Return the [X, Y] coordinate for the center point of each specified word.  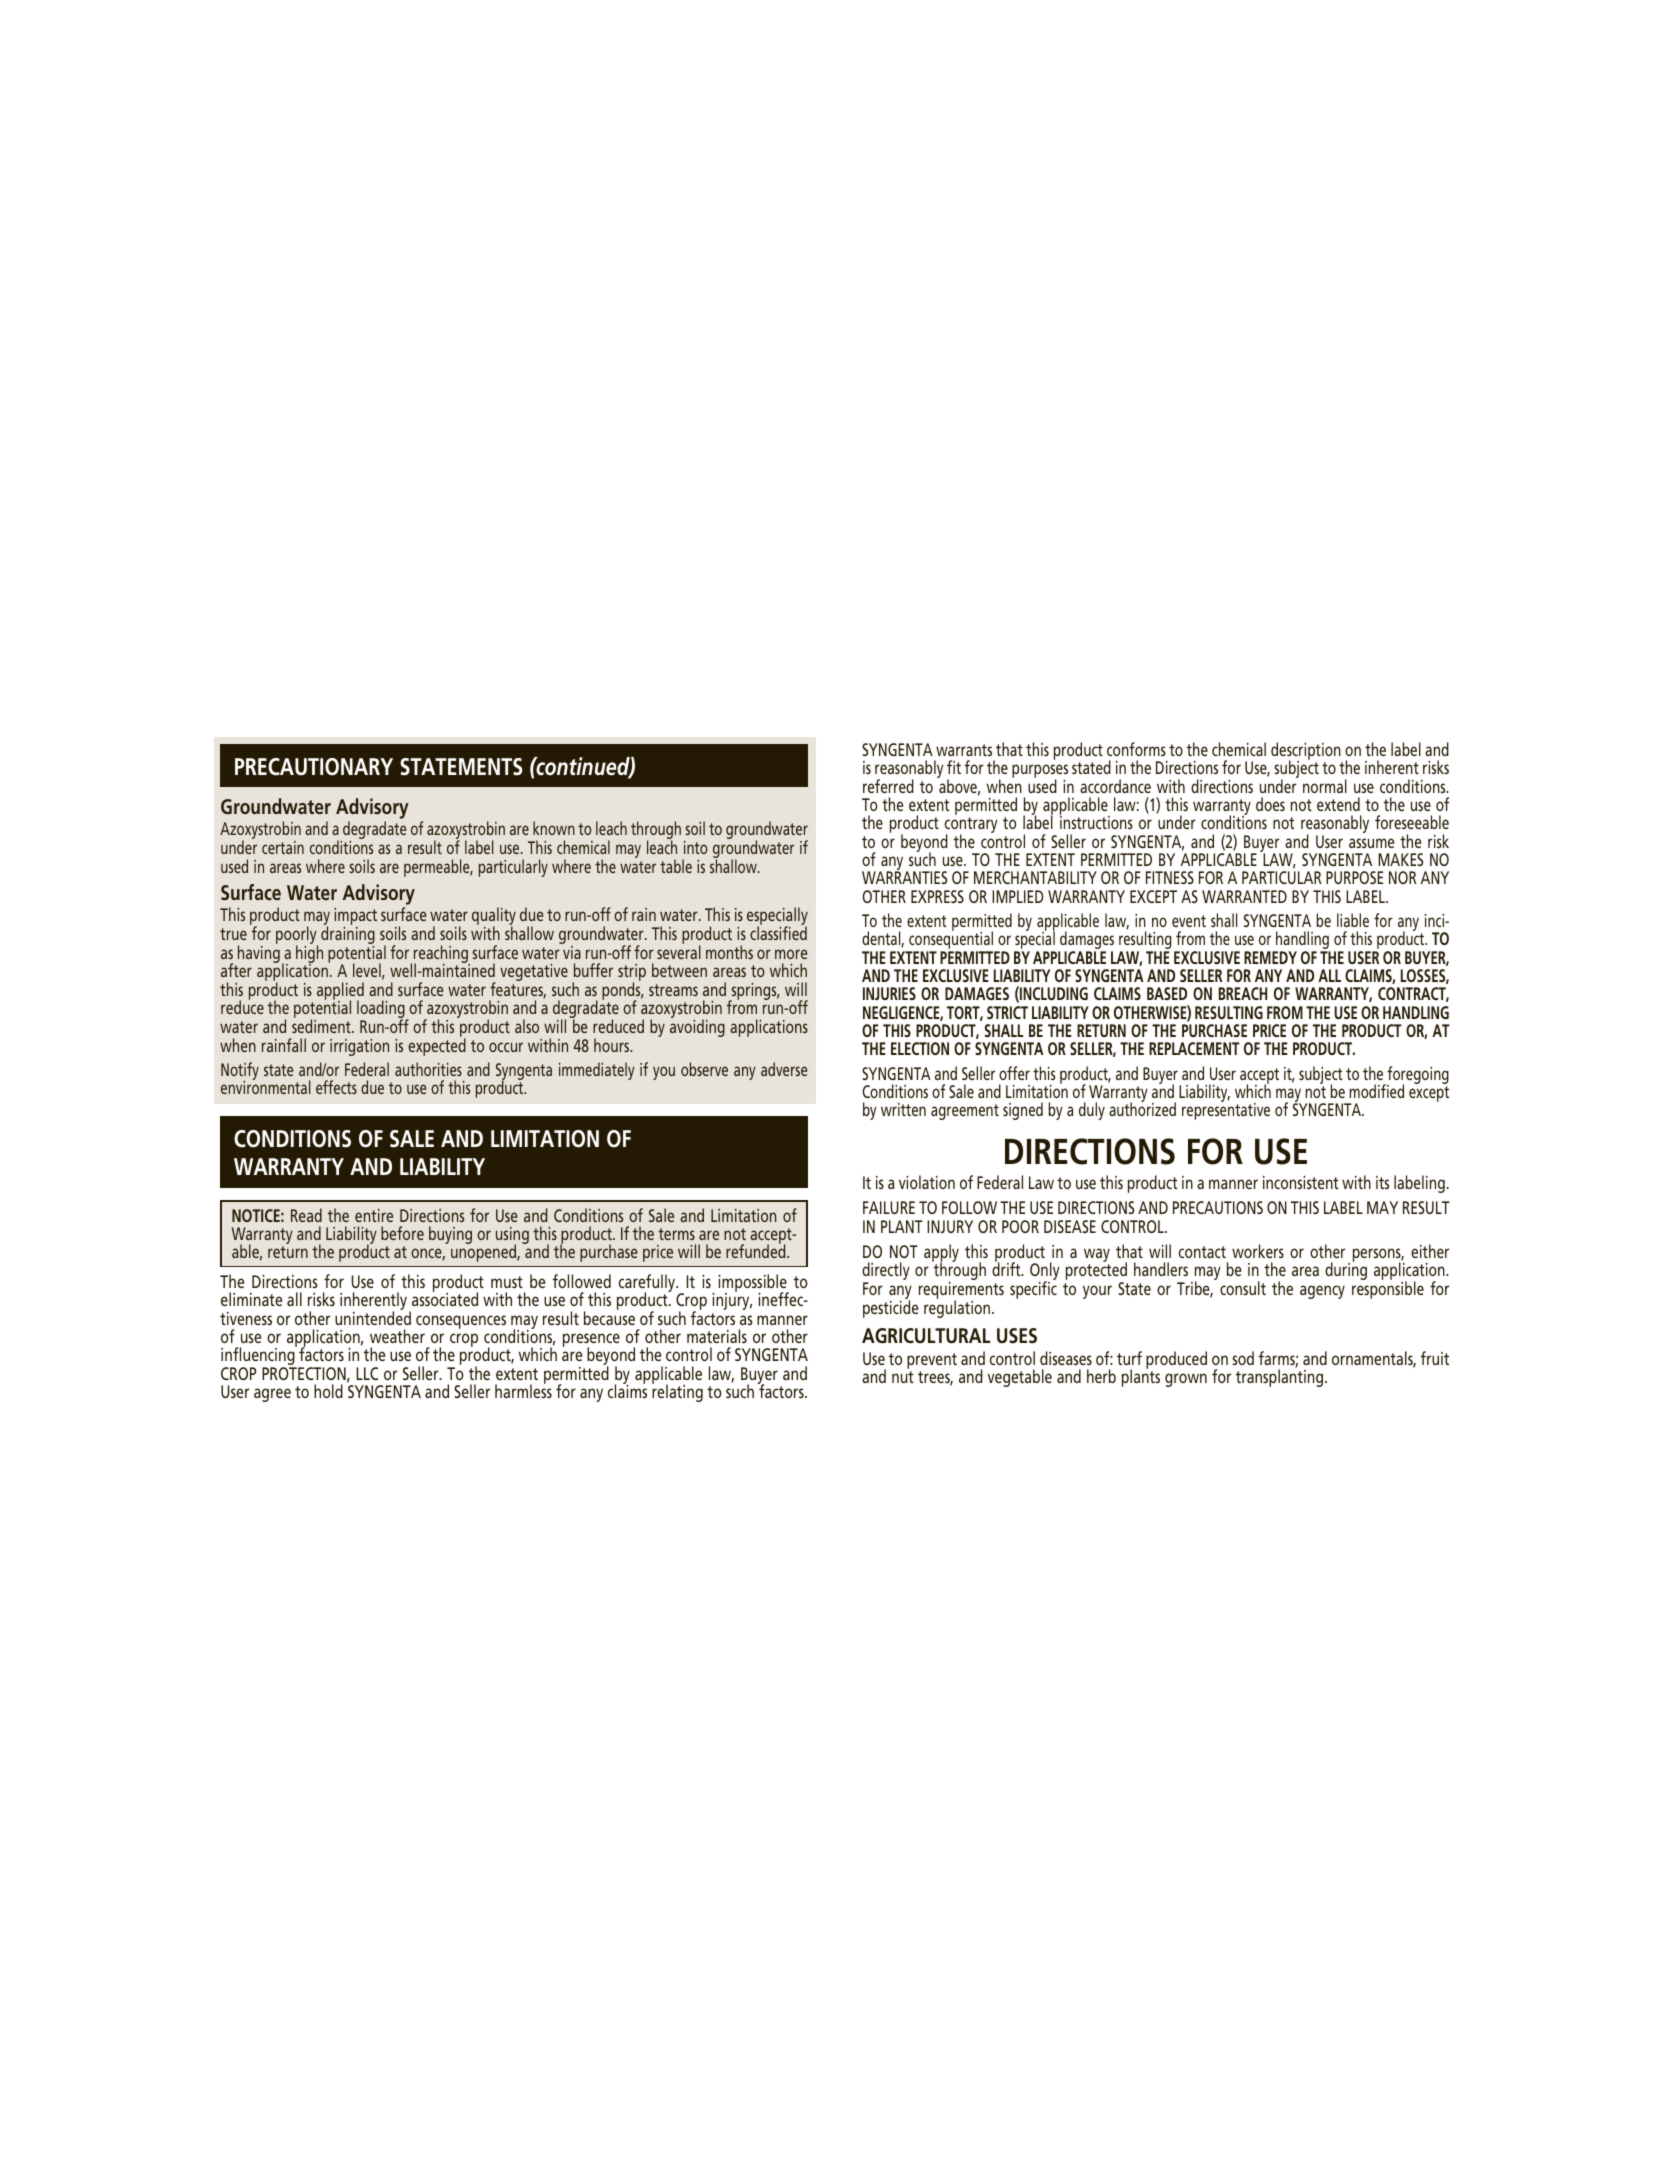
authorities [428, 1069]
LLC [367, 1373]
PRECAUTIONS [1218, 1207]
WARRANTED [1244, 896]
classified [778, 932]
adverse [784, 1069]
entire [374, 1215]
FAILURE [889, 1207]
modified [1377, 1091]
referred [888, 786]
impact [355, 918]
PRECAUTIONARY [314, 767]
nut [903, 1377]
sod [1243, 1358]
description [1307, 752]
